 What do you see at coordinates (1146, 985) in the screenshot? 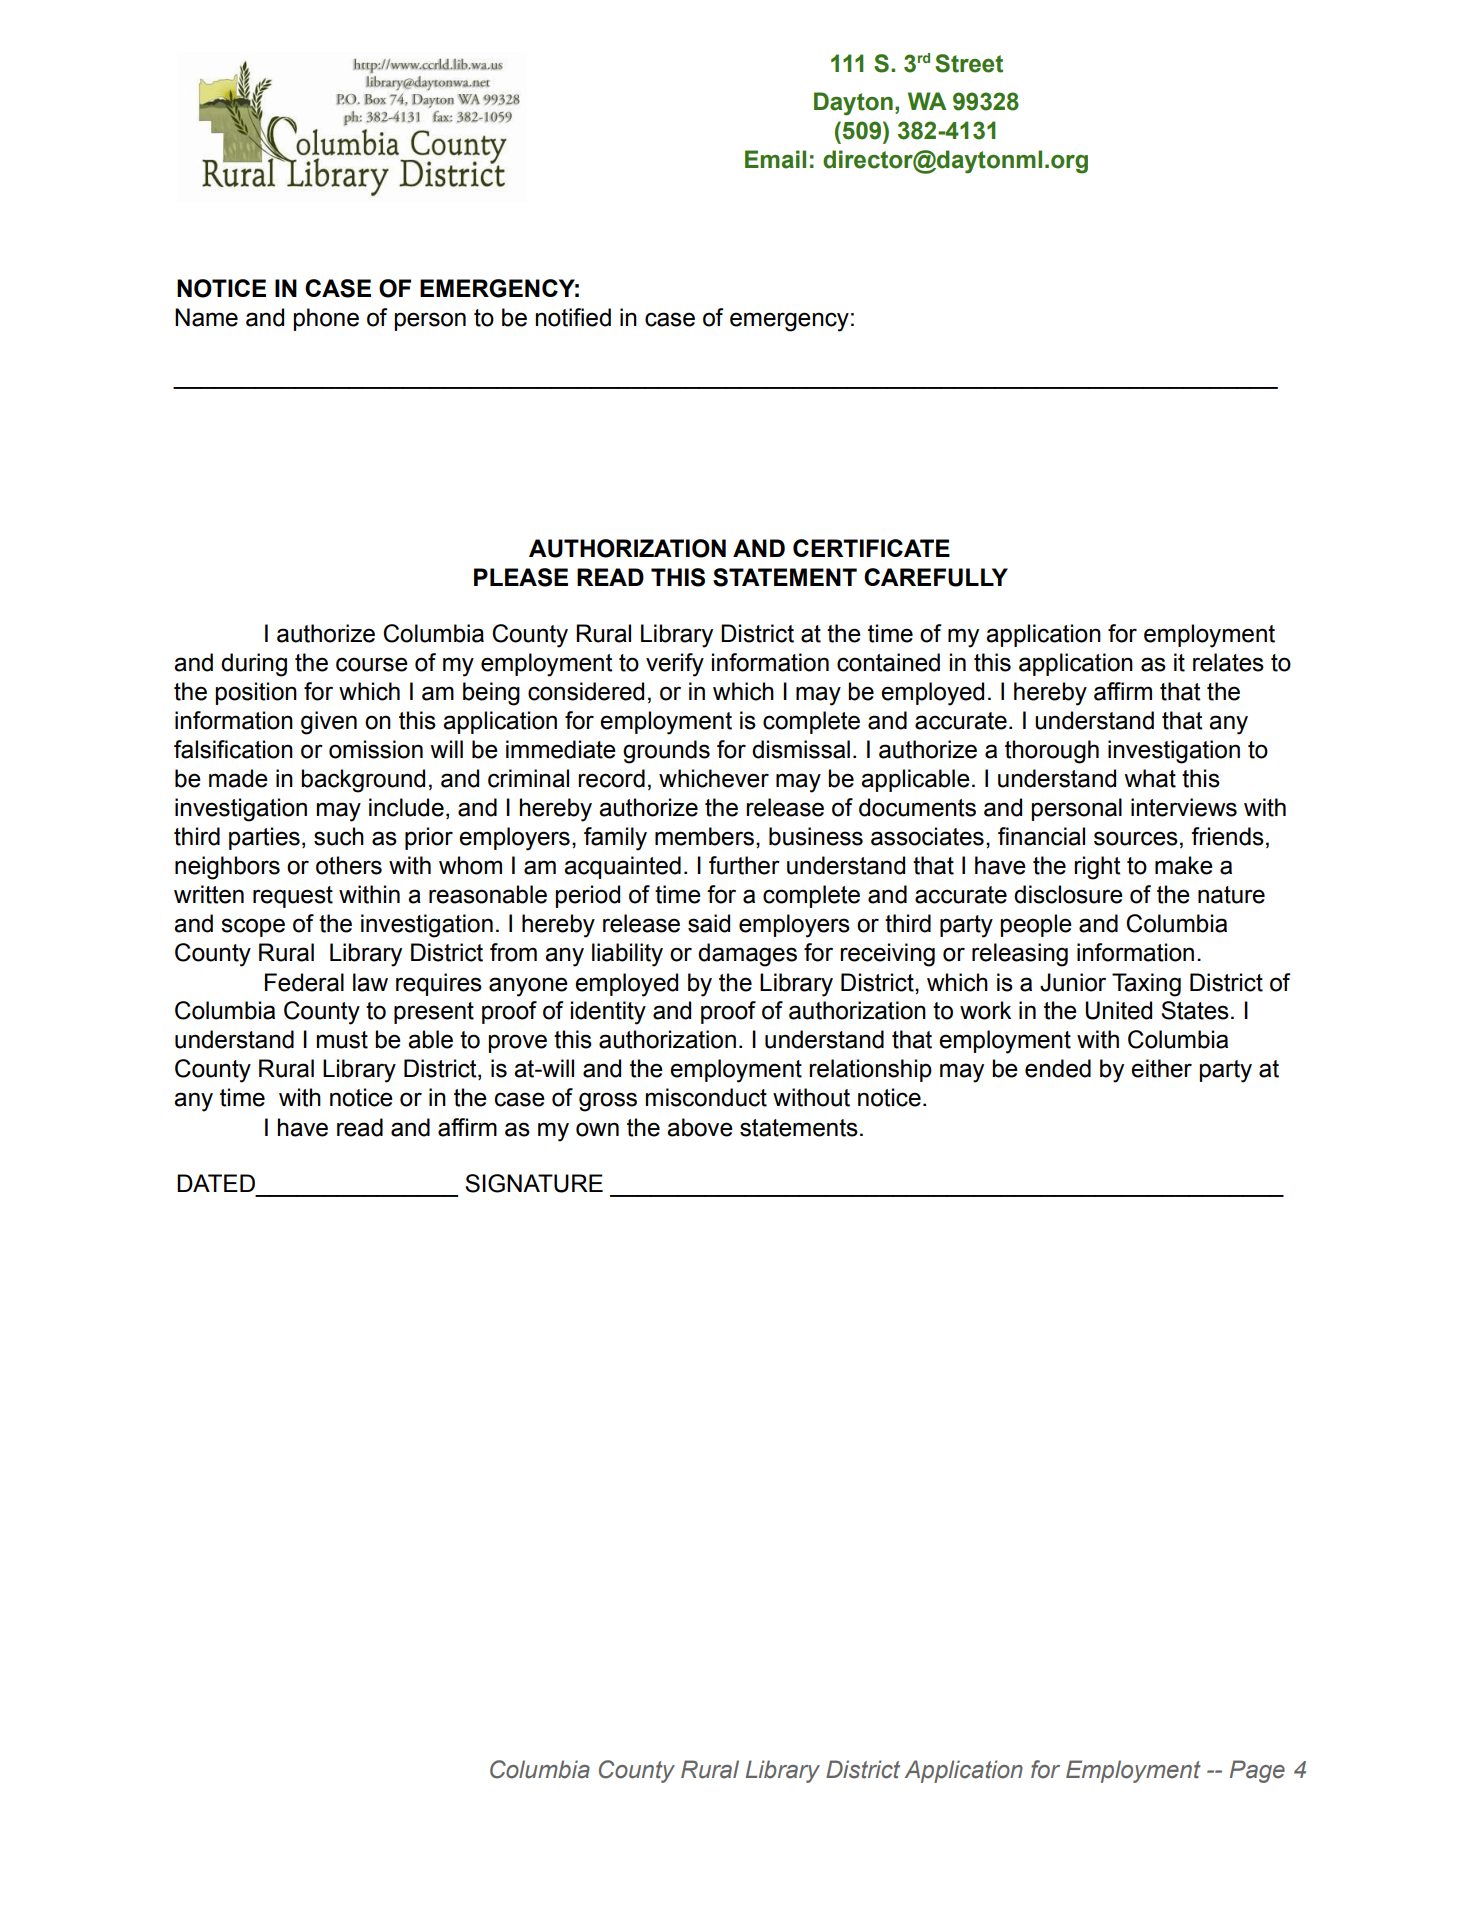
I see `Taxing` at bounding box center [1146, 985].
